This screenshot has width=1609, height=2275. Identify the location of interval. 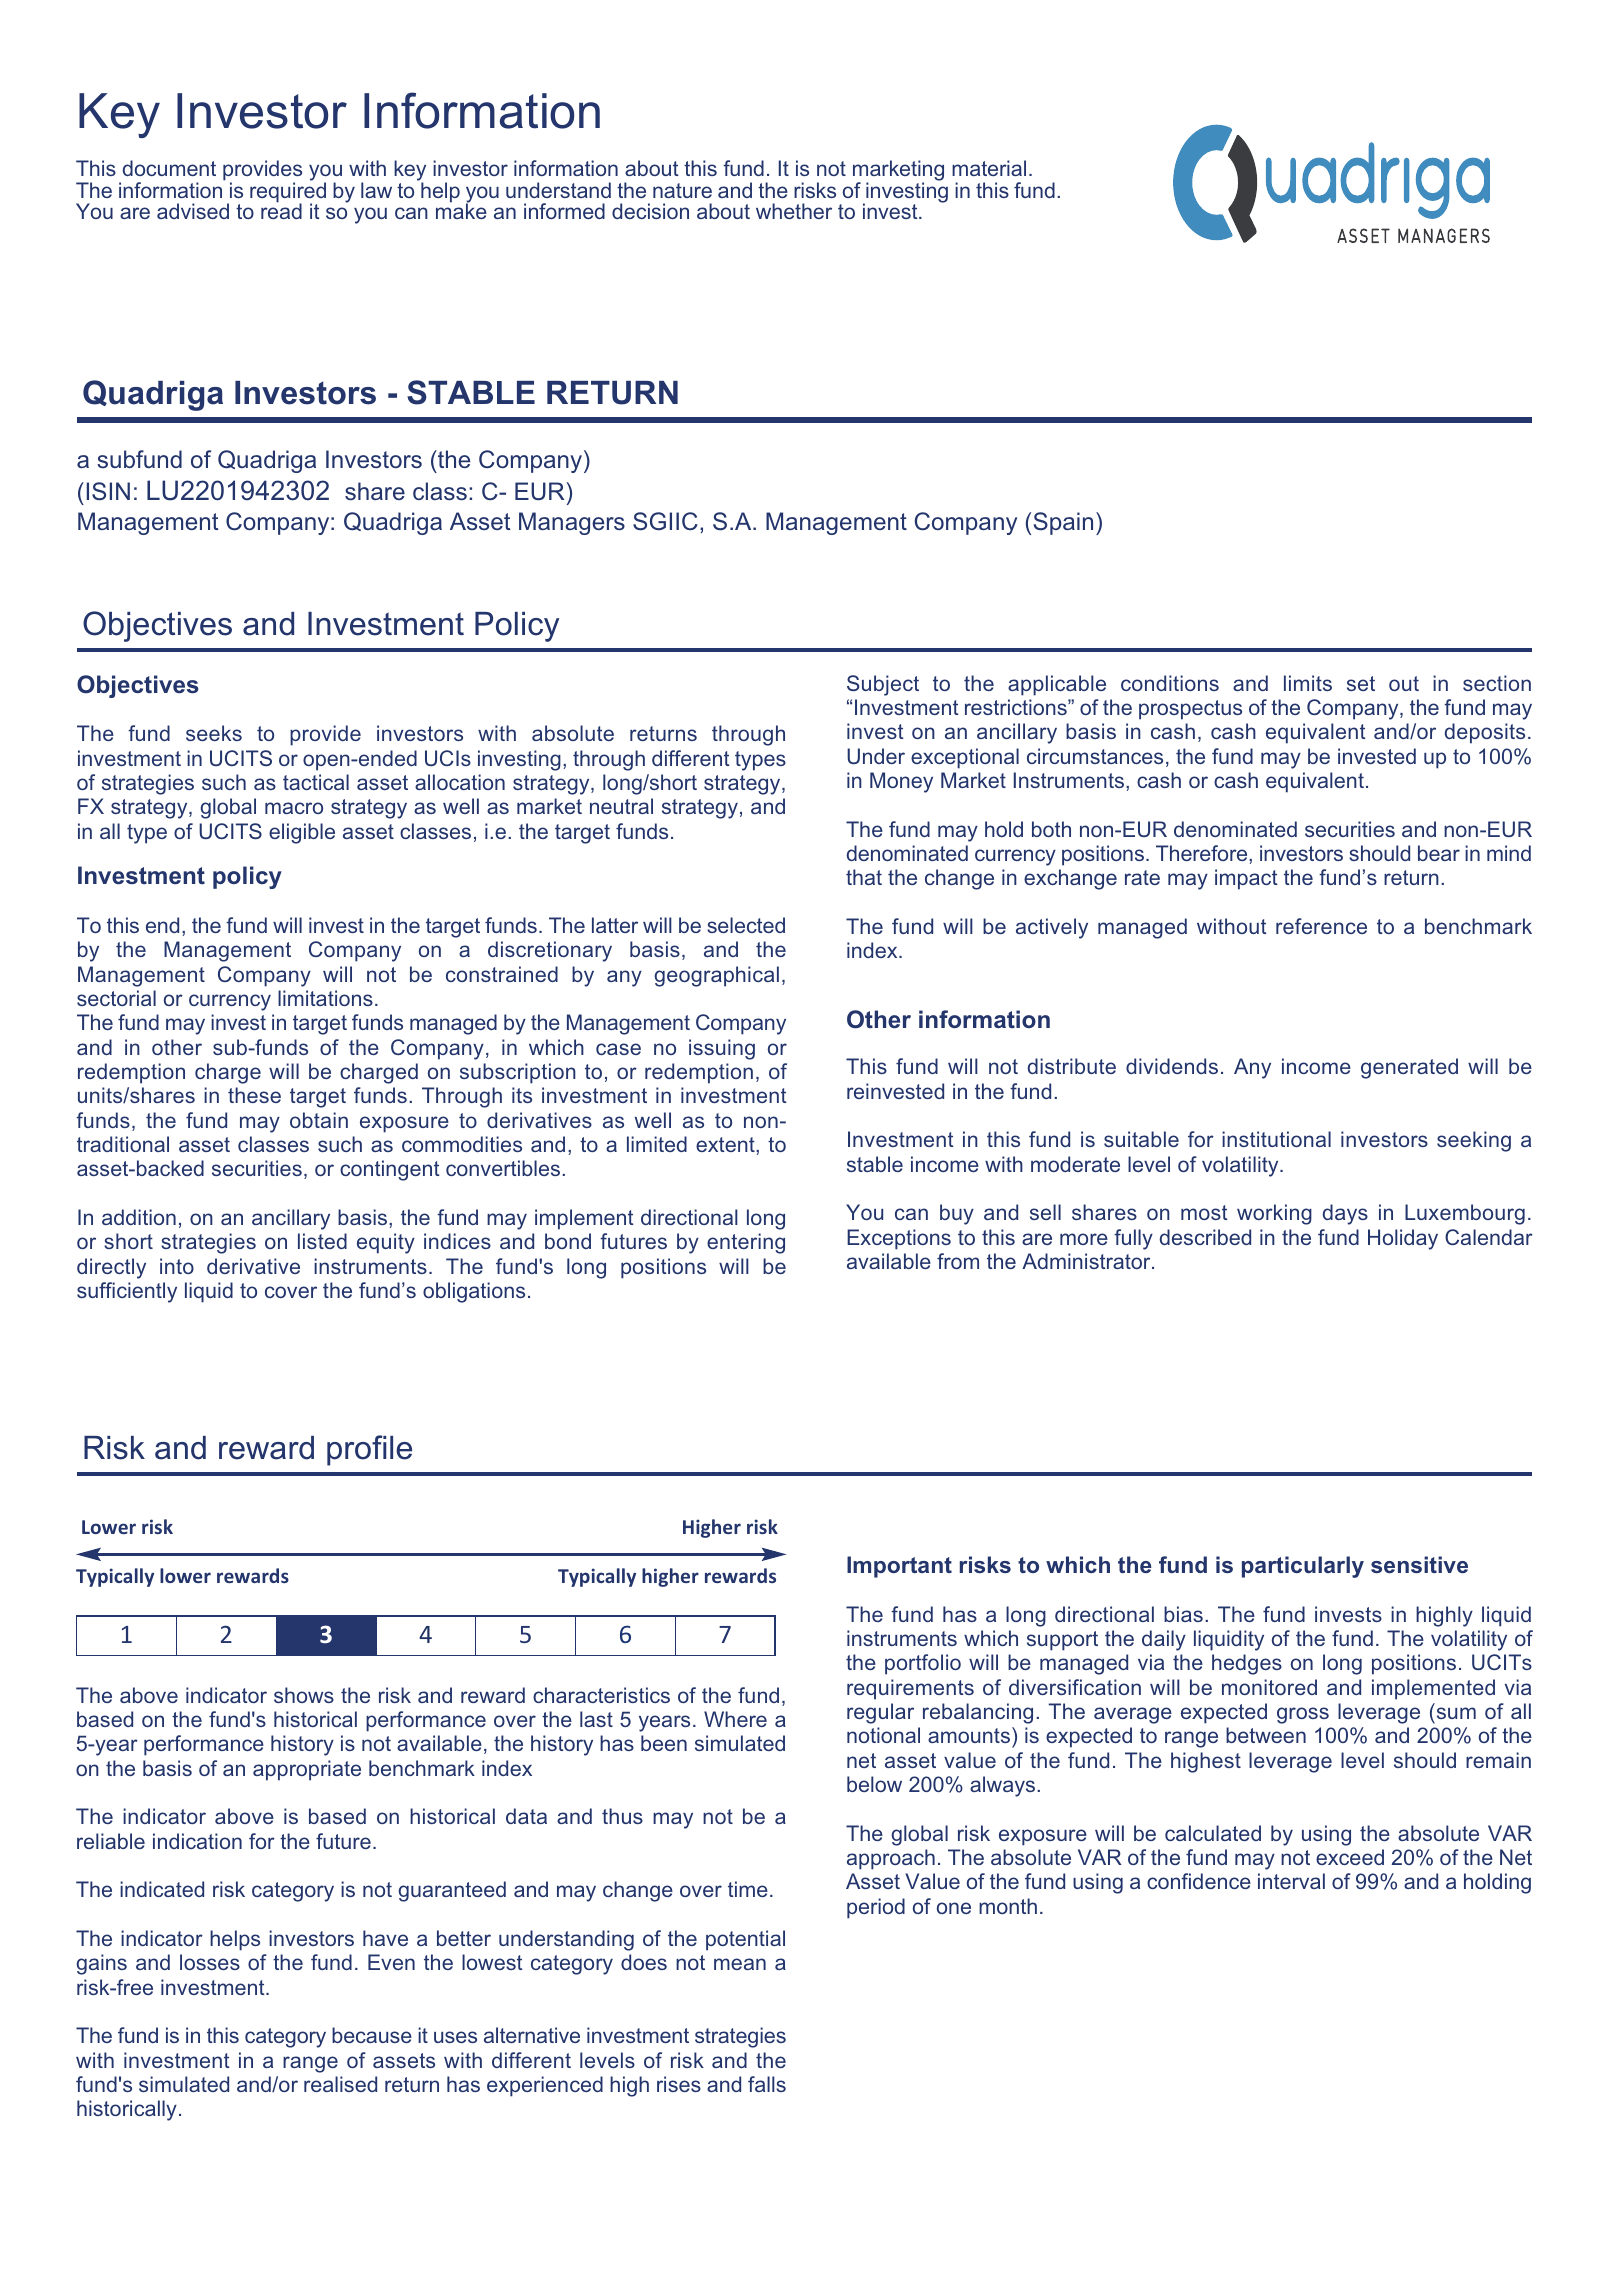
(1291, 1881).
